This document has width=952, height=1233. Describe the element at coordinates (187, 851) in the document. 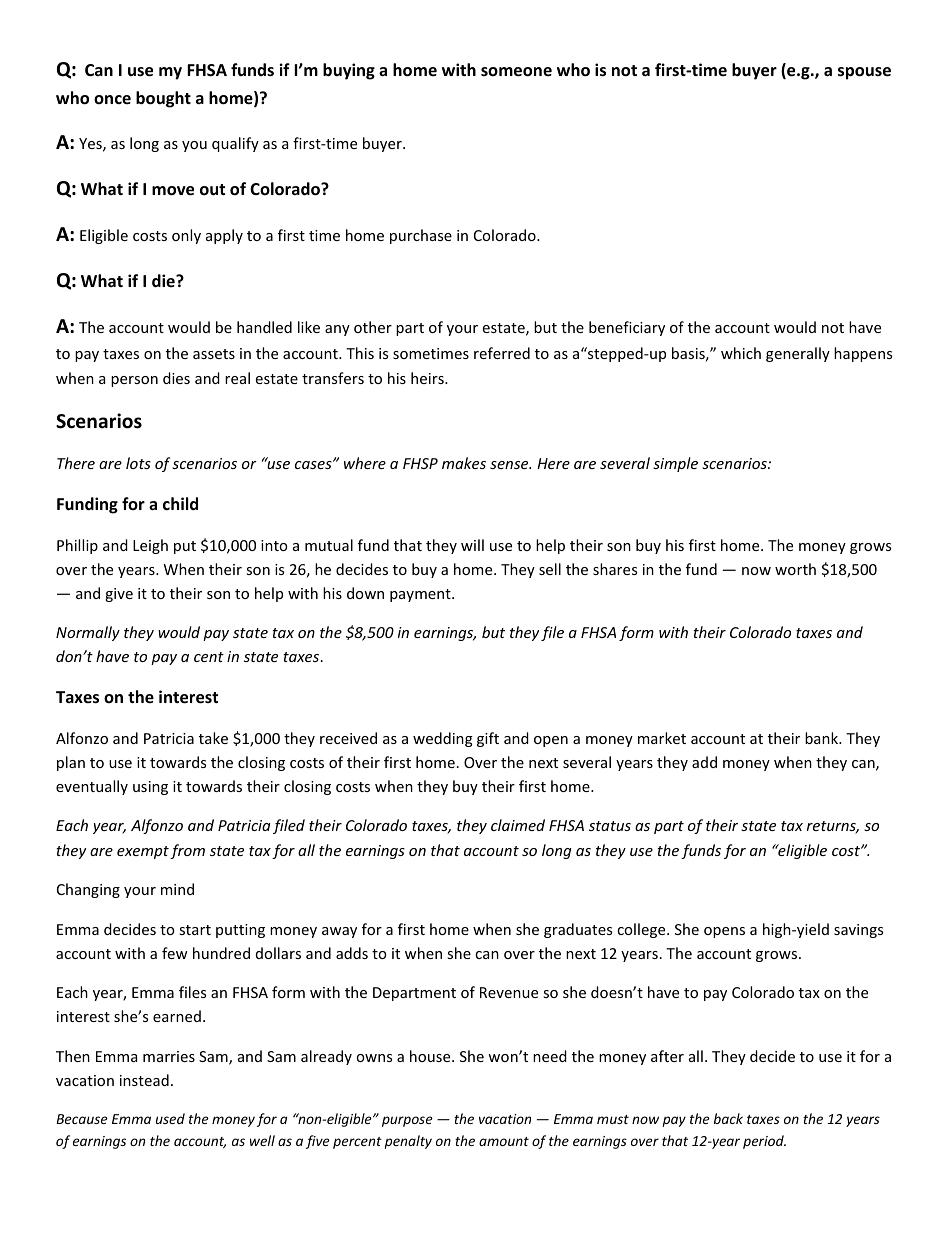

I see `from` at that location.
